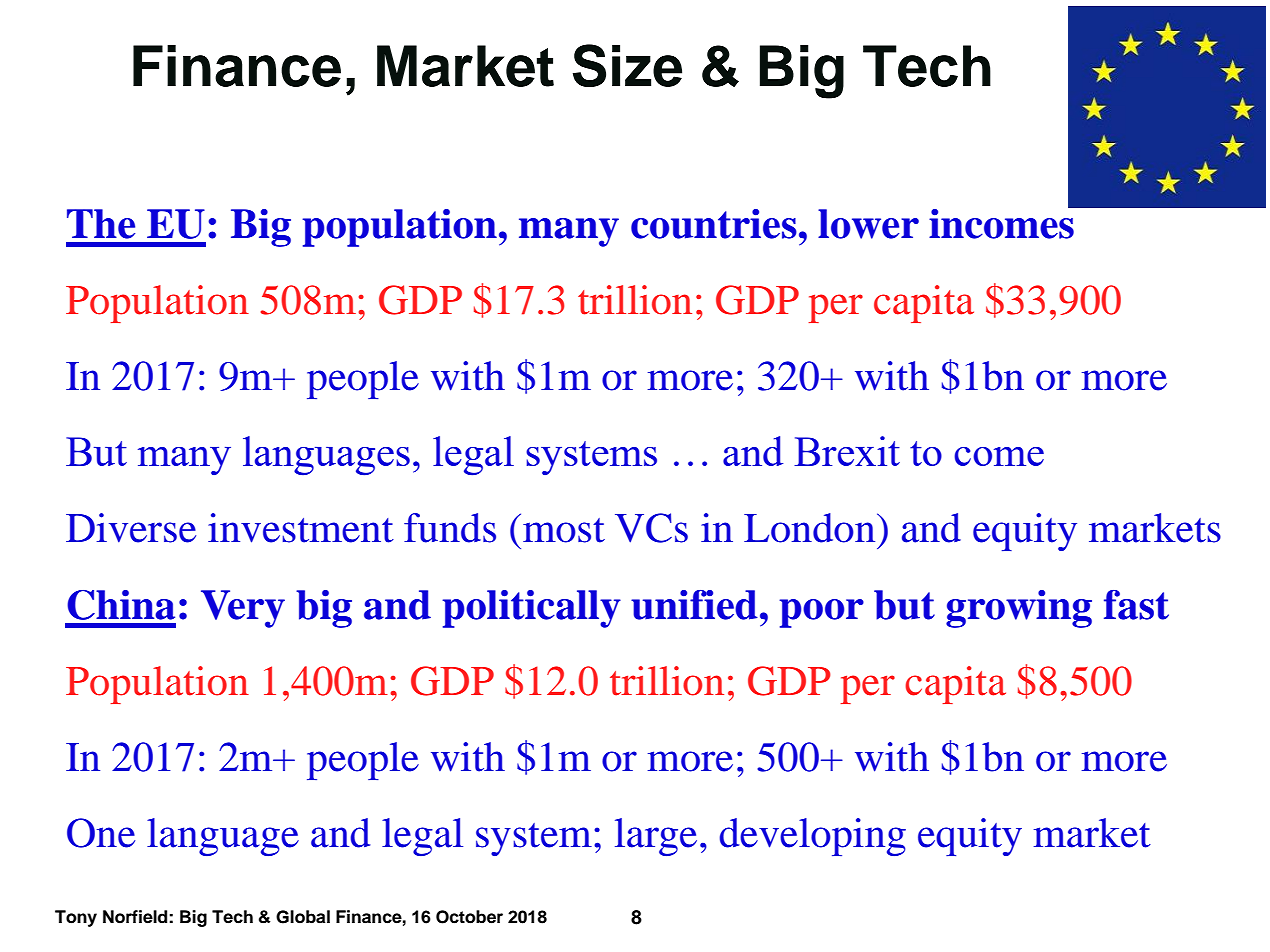 This document has height=952, width=1270. What do you see at coordinates (656, 837) in the document?
I see `large` at bounding box center [656, 837].
